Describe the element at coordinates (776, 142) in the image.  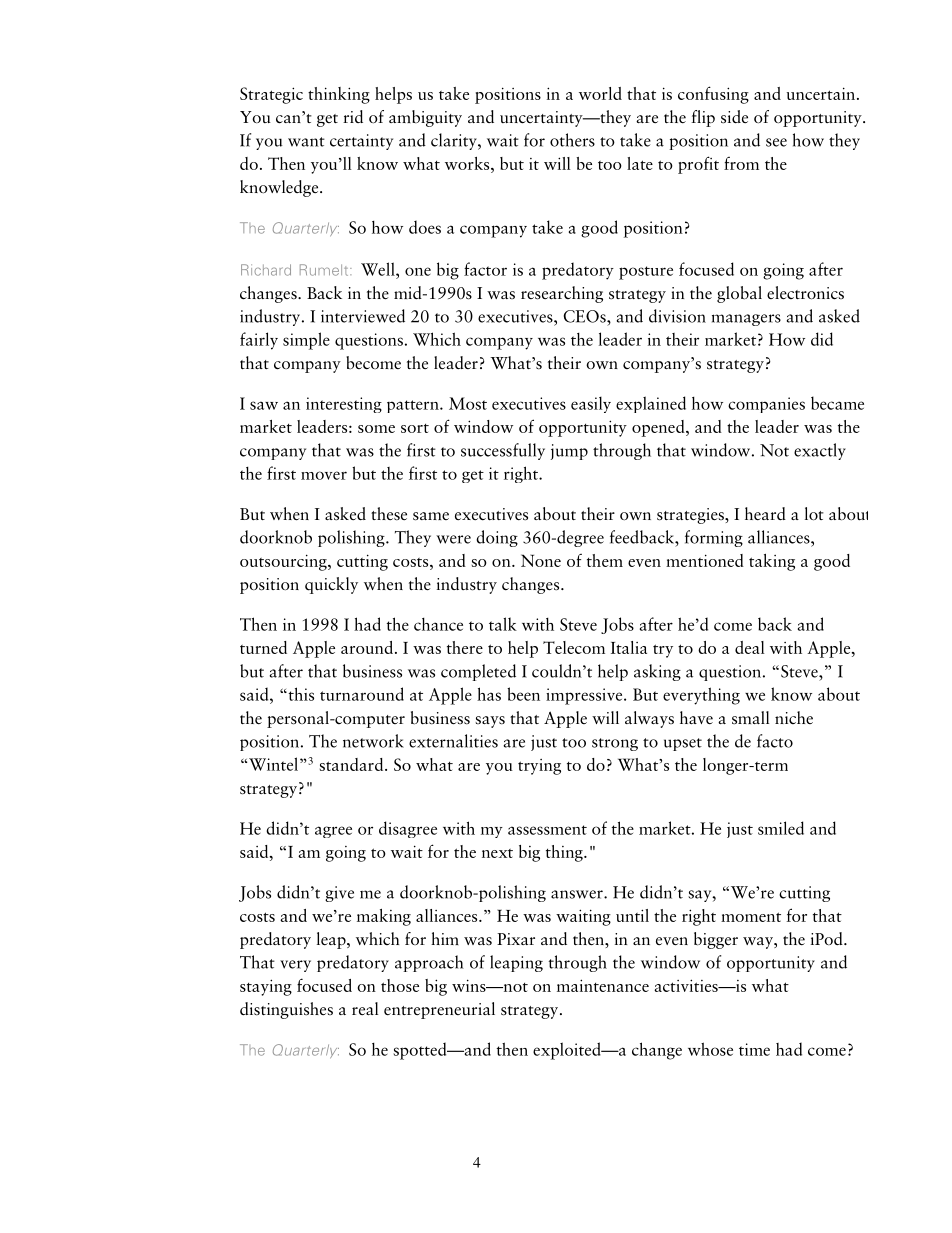
I see `see` at that location.
